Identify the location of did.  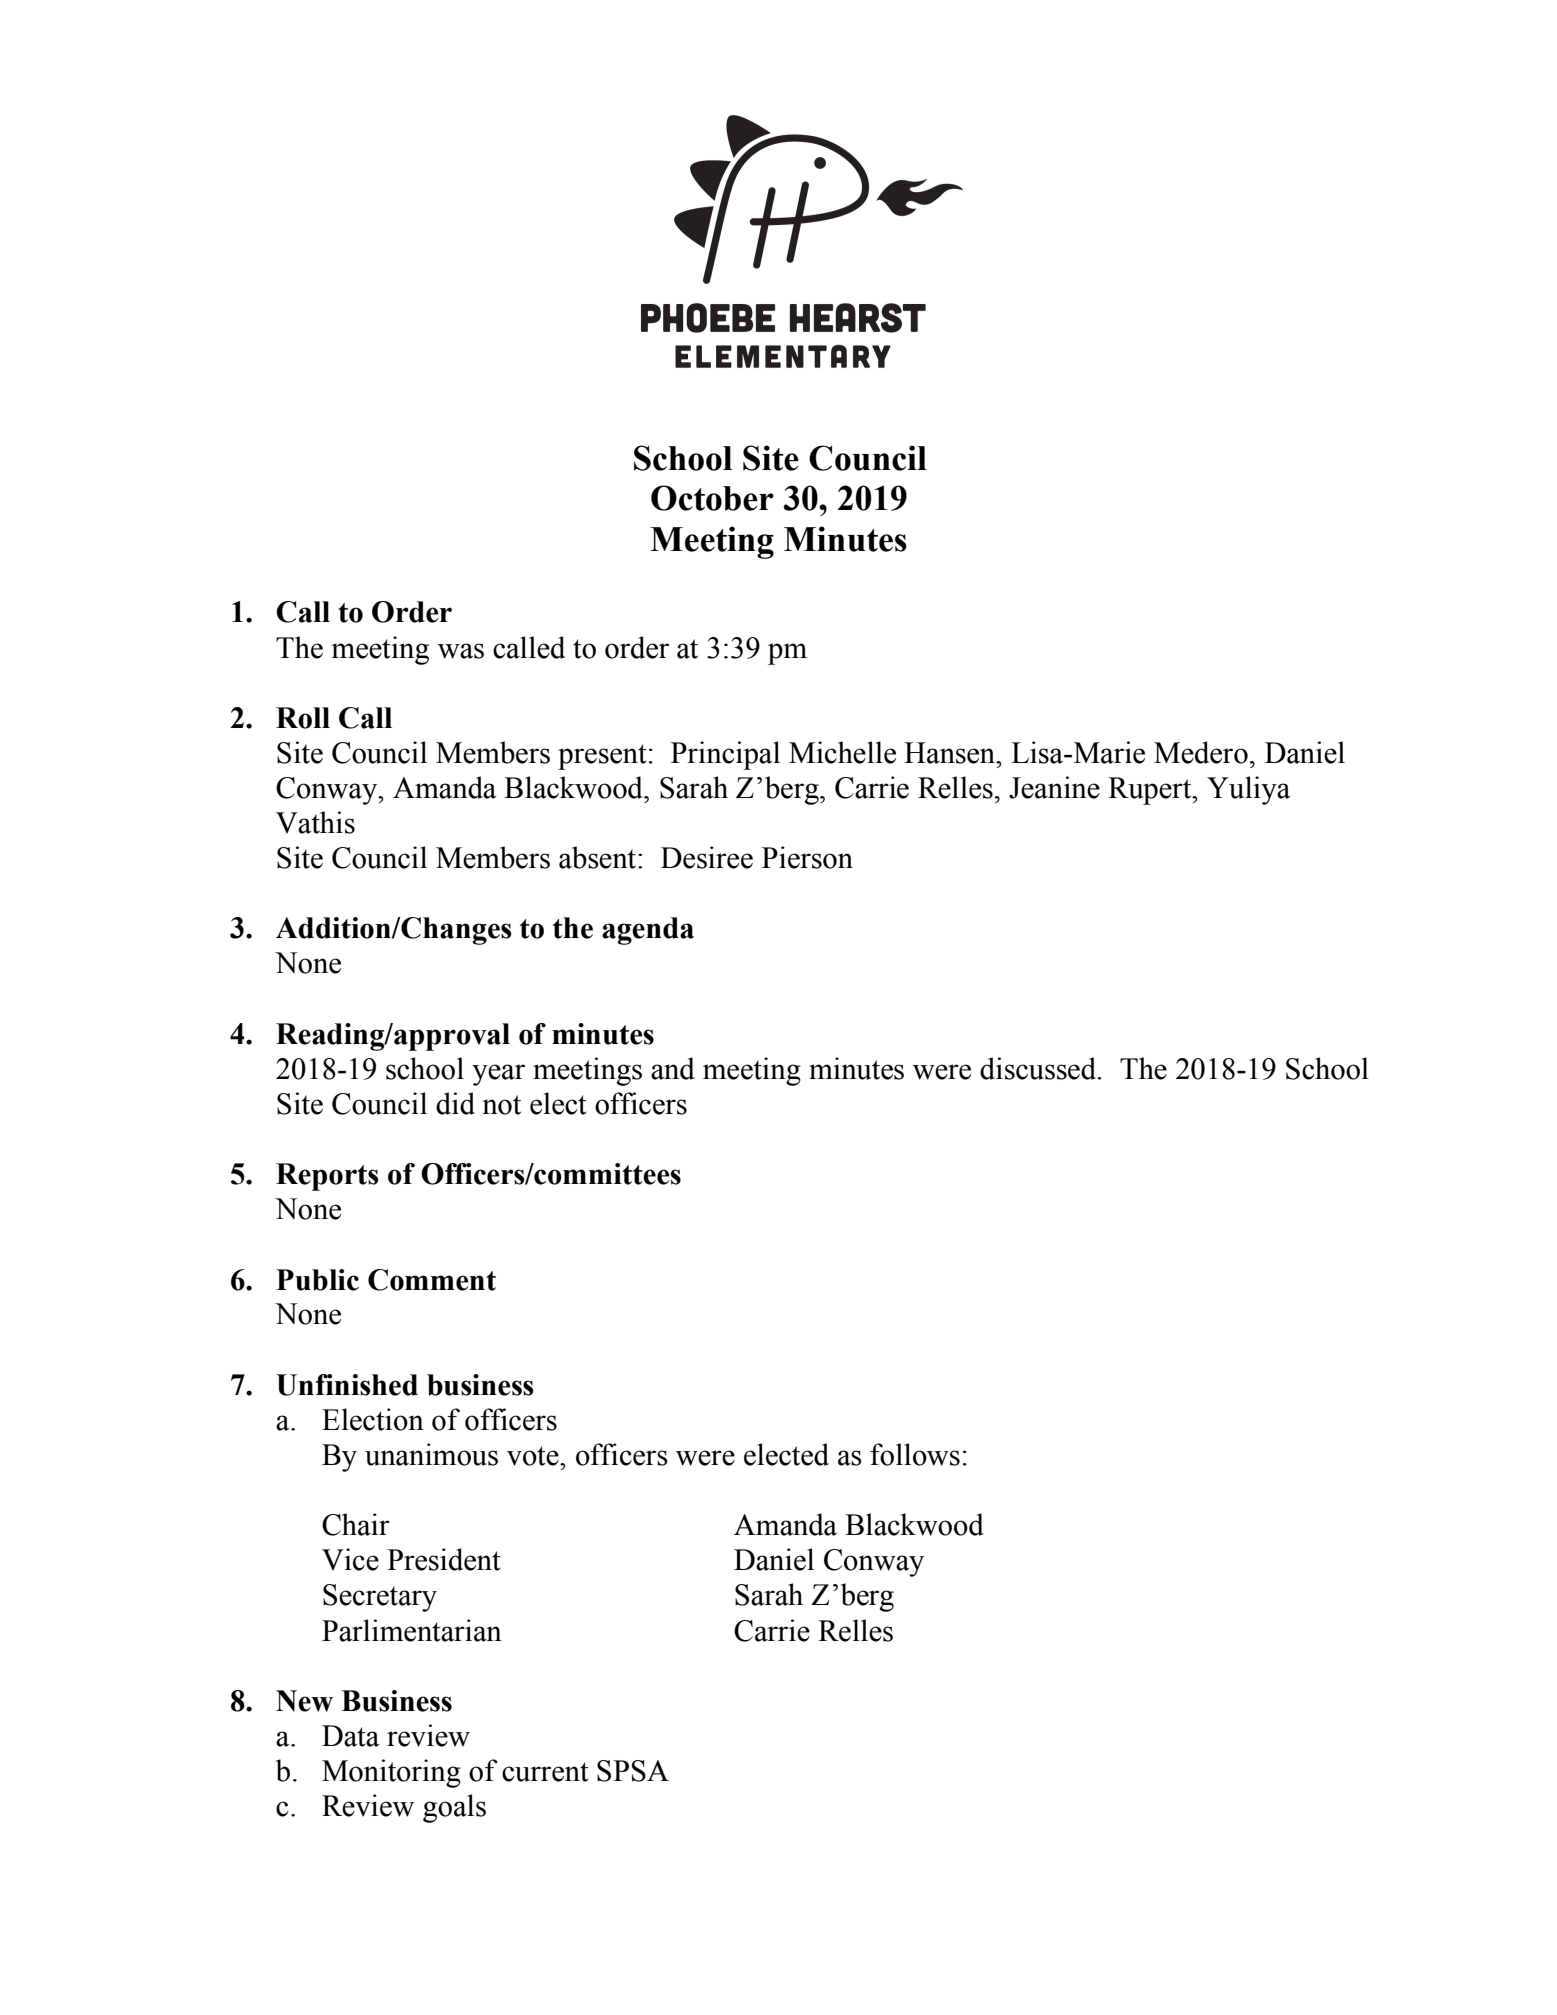
(455, 1103).
